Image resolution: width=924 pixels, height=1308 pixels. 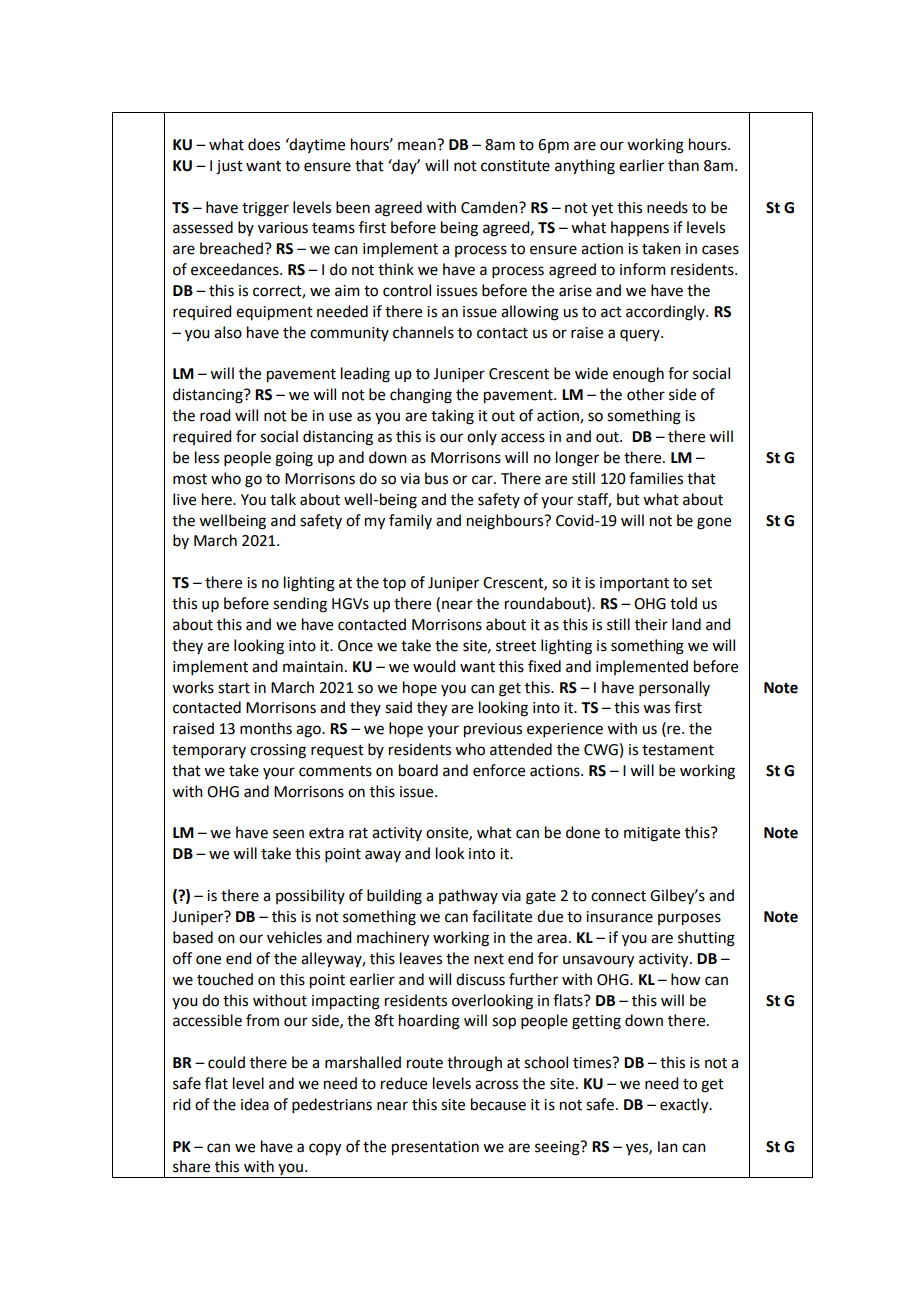 What do you see at coordinates (651, 624) in the screenshot?
I see `their` at bounding box center [651, 624].
